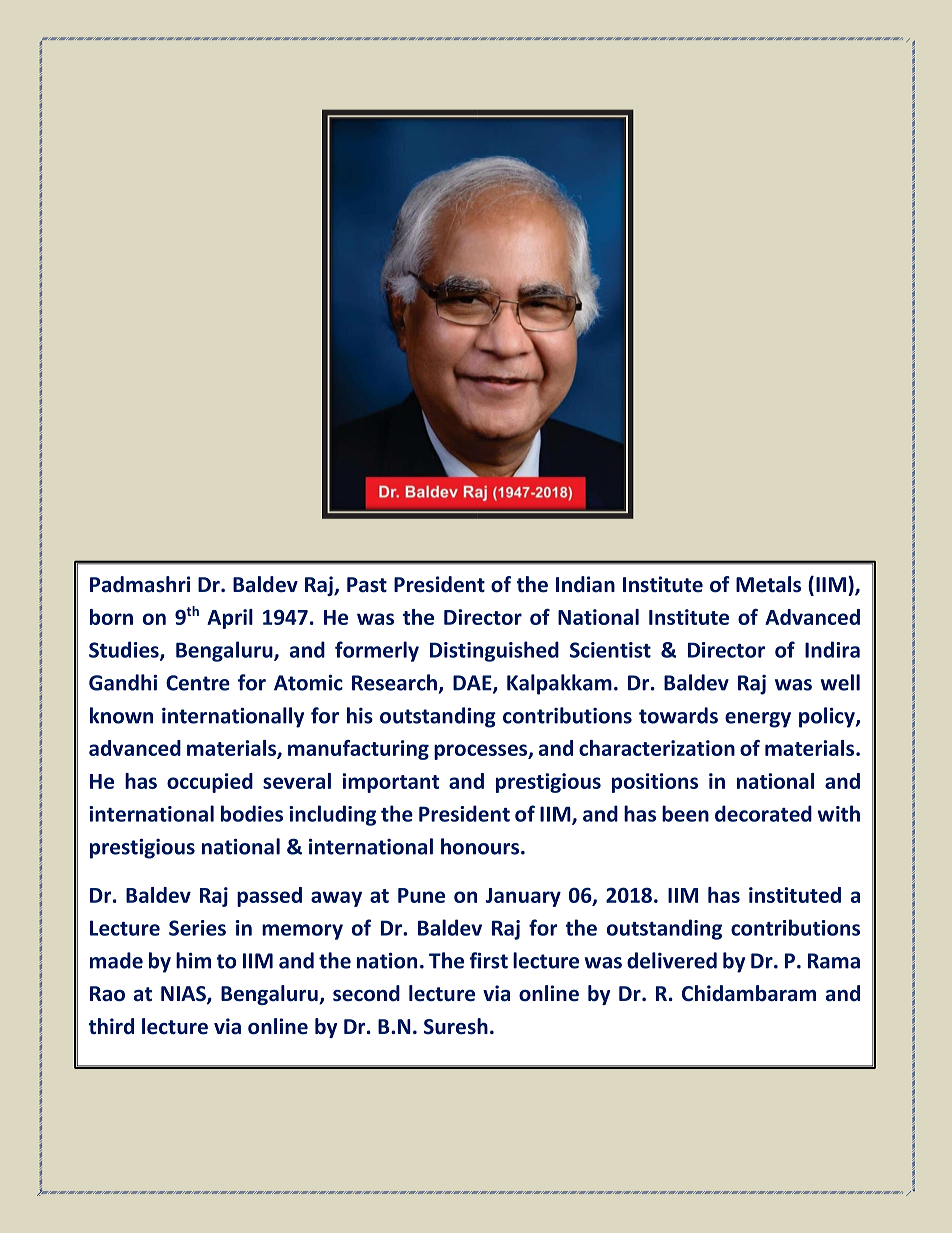 The width and height of the screenshot is (952, 1233). Describe the element at coordinates (763, 813) in the screenshot. I see `decorated` at that location.
